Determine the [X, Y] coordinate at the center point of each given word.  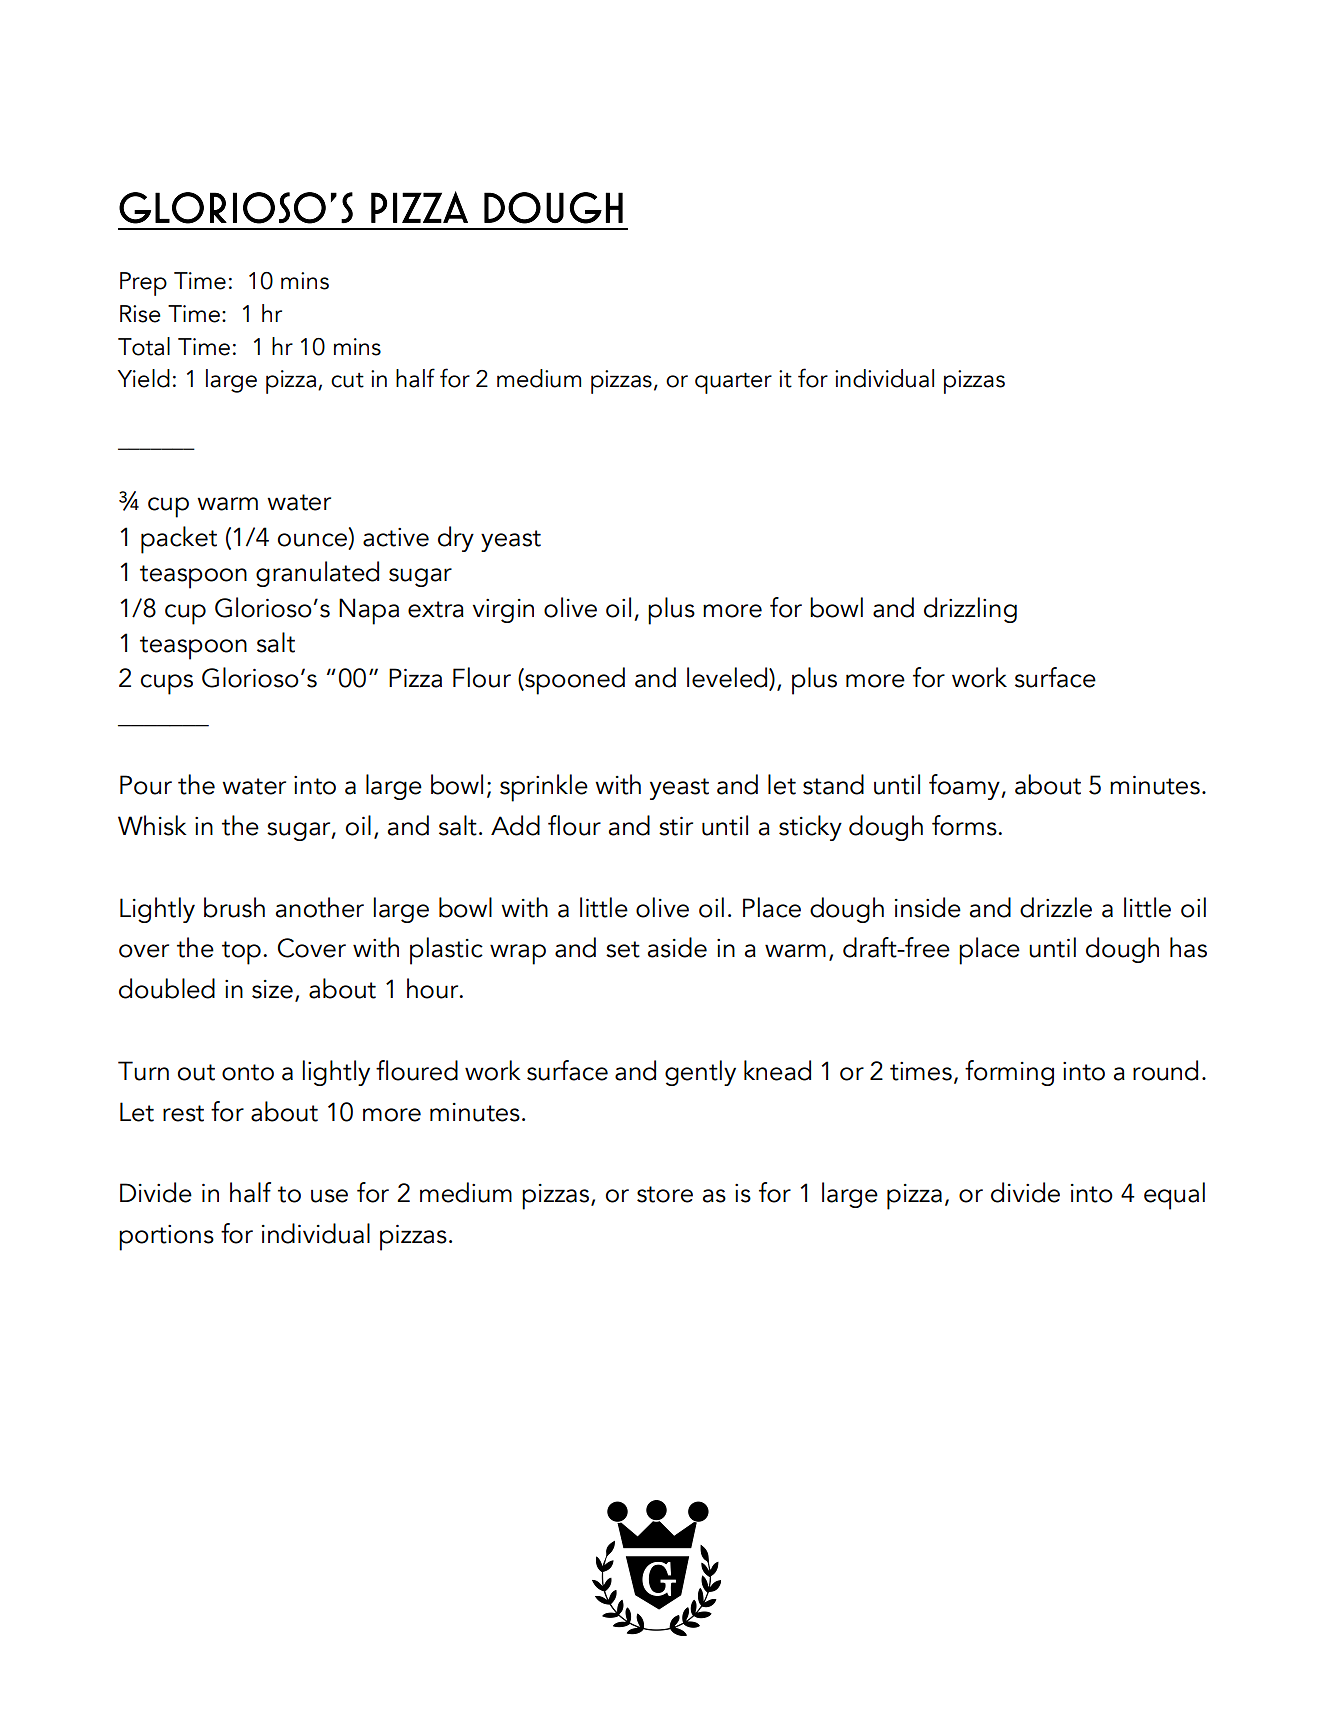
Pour [146, 785]
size [272, 989]
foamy [965, 787]
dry [456, 539]
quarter [733, 383]
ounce [314, 540]
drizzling [970, 610]
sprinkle [544, 788]
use [329, 1196]
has [1188, 947]
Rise [140, 314]
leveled [728, 678]
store [665, 1194]
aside [677, 947]
